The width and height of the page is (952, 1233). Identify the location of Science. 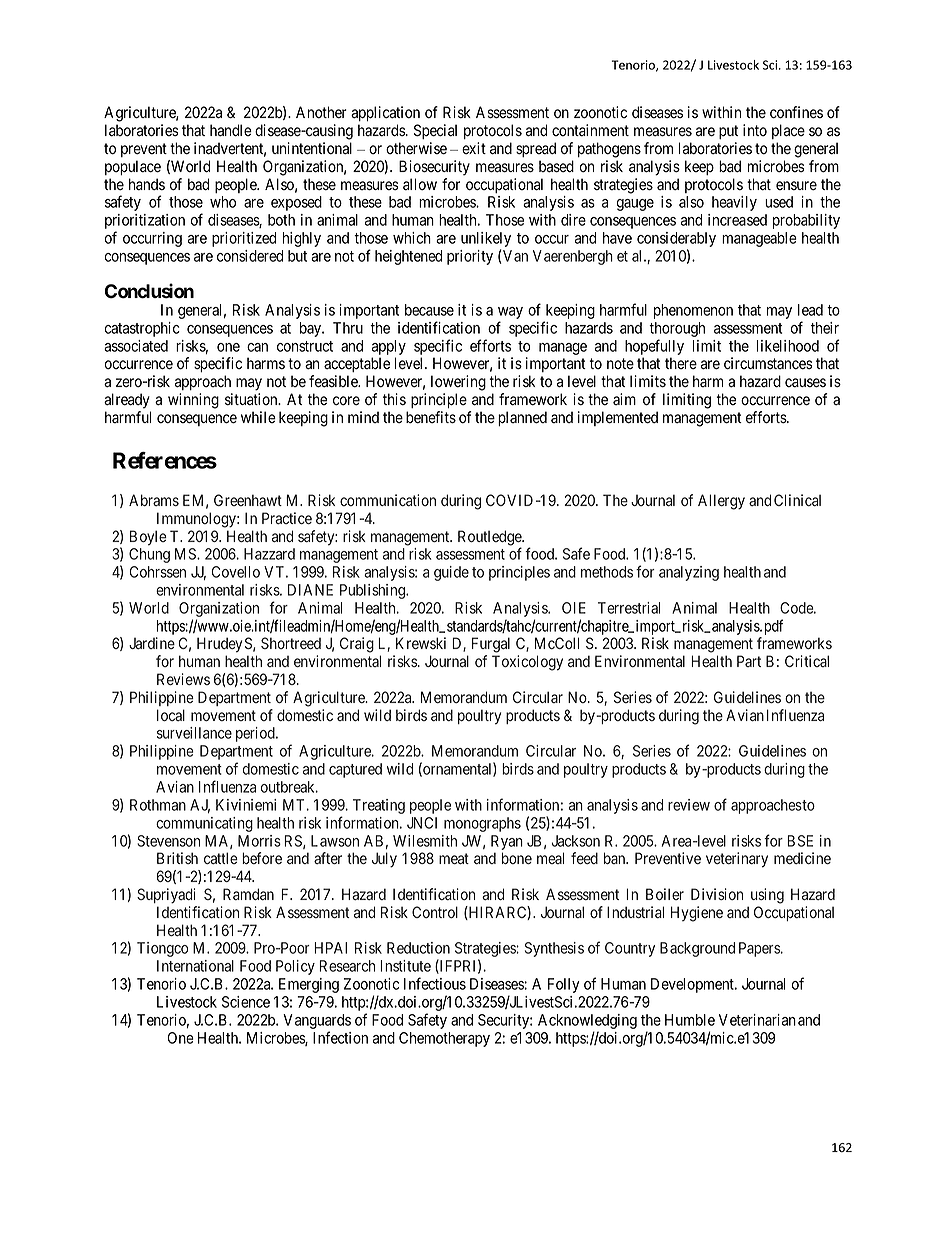
(246, 1002).
